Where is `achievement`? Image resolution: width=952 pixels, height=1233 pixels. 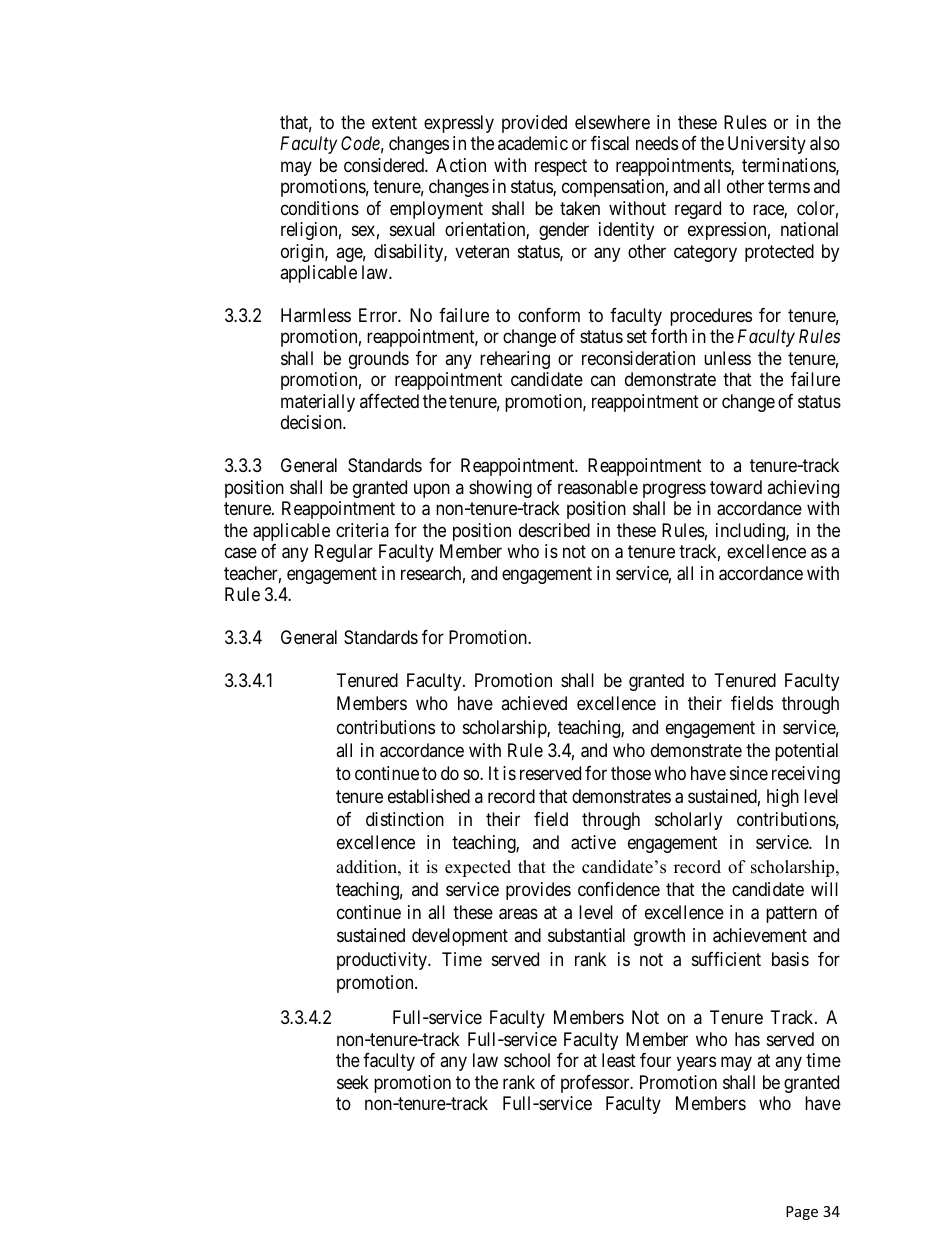
achievement is located at coordinates (760, 935).
